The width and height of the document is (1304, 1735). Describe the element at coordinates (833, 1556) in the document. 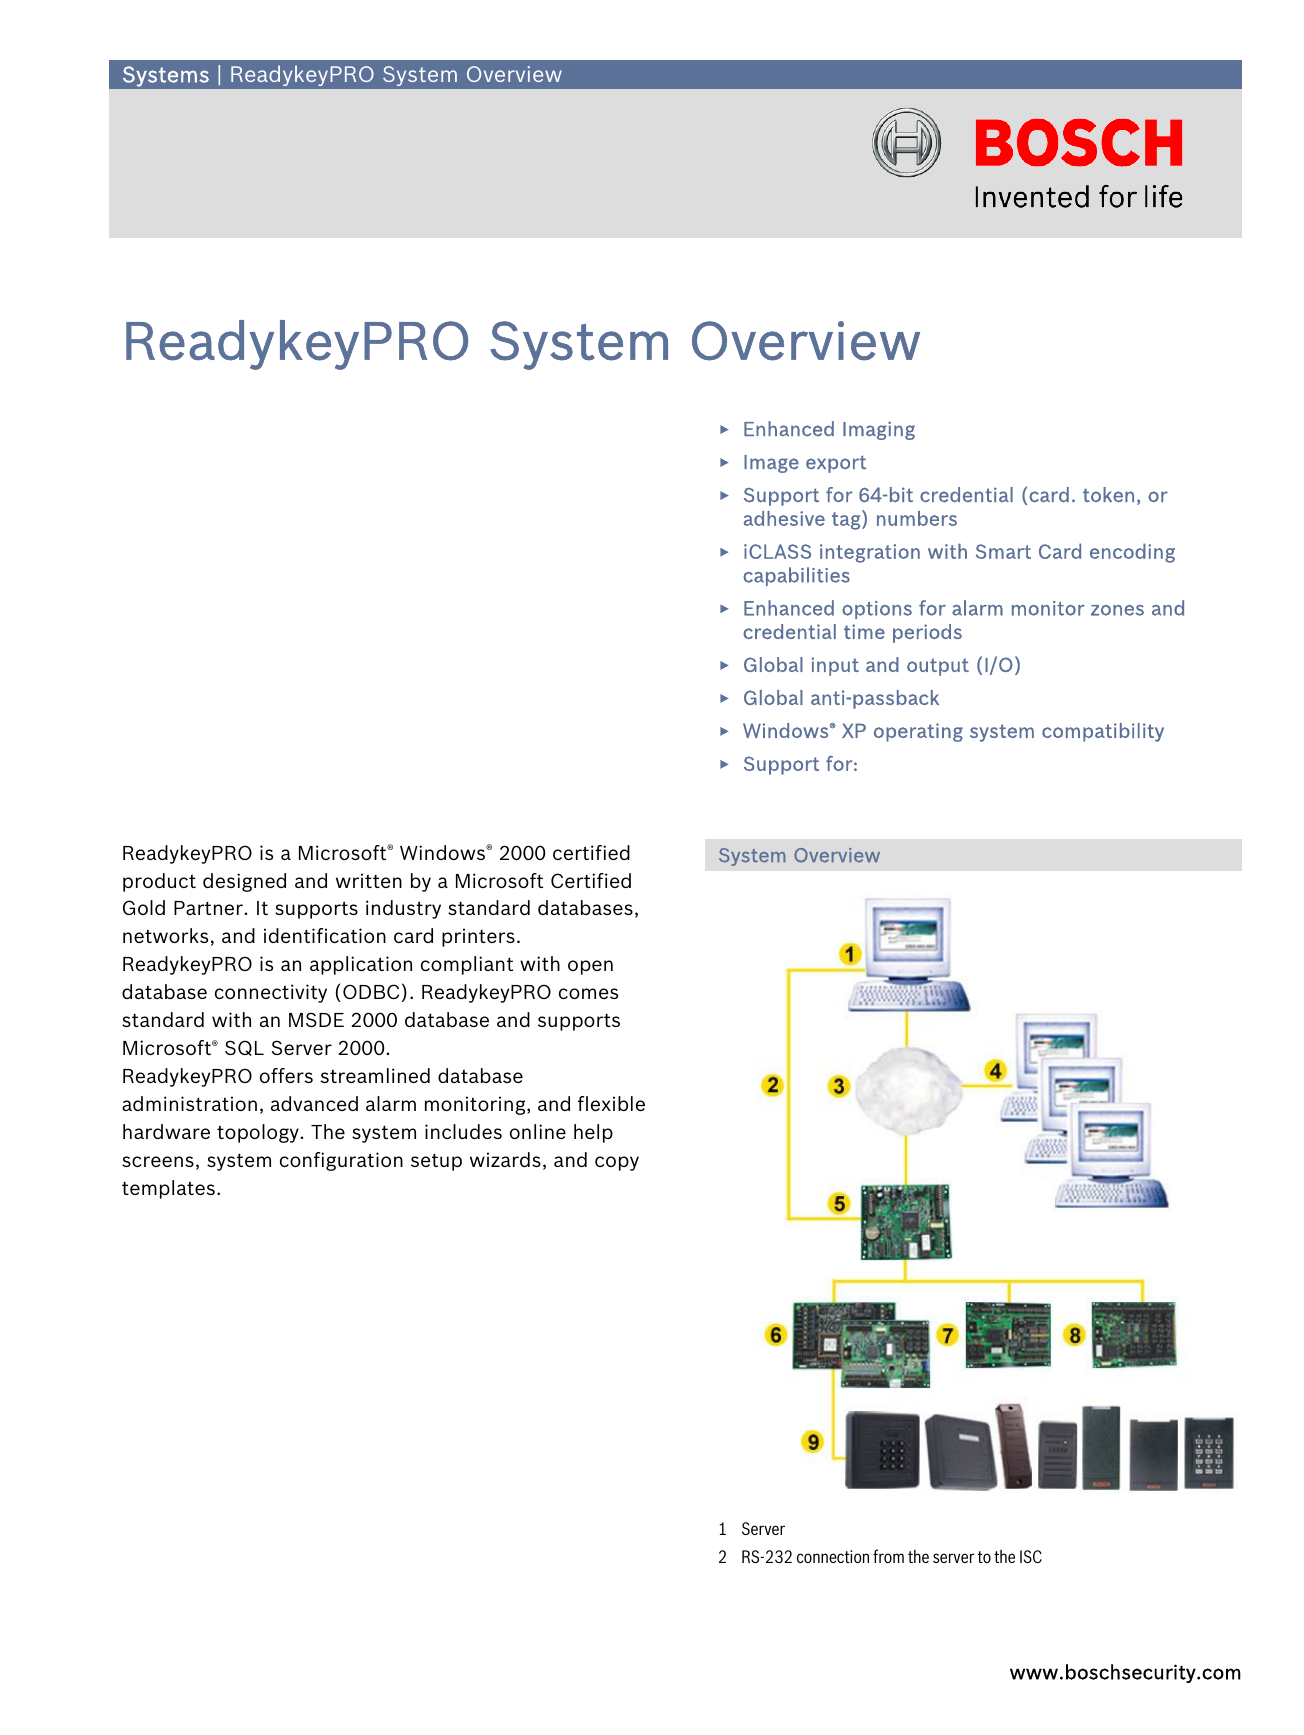

I see `connection` at that location.
